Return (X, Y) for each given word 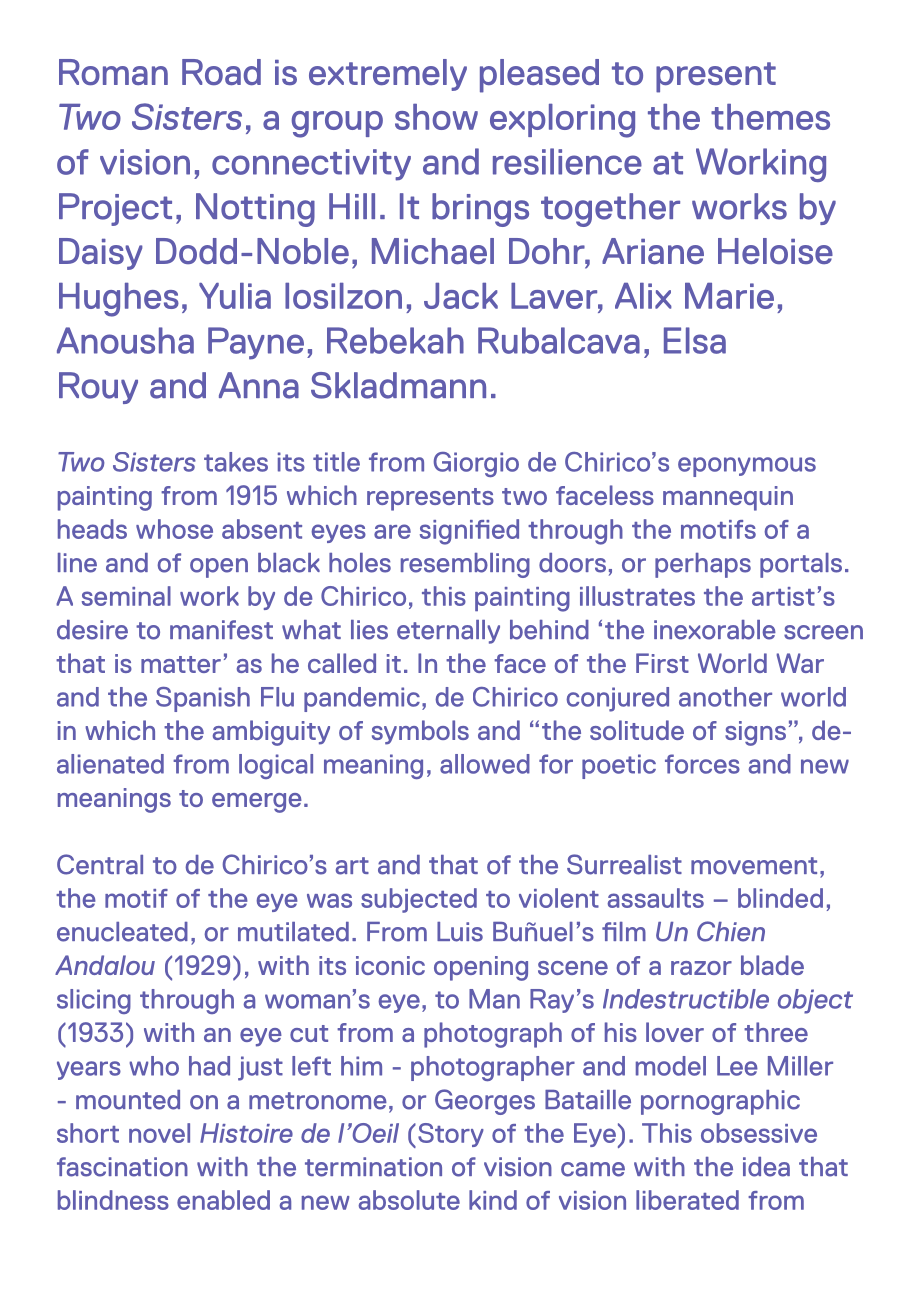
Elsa (695, 340)
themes (770, 117)
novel (159, 1133)
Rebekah (395, 340)
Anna (259, 385)
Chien (731, 931)
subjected (419, 900)
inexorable (715, 630)
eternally (448, 632)
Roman (113, 72)
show (436, 117)
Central (100, 864)
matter (181, 664)
